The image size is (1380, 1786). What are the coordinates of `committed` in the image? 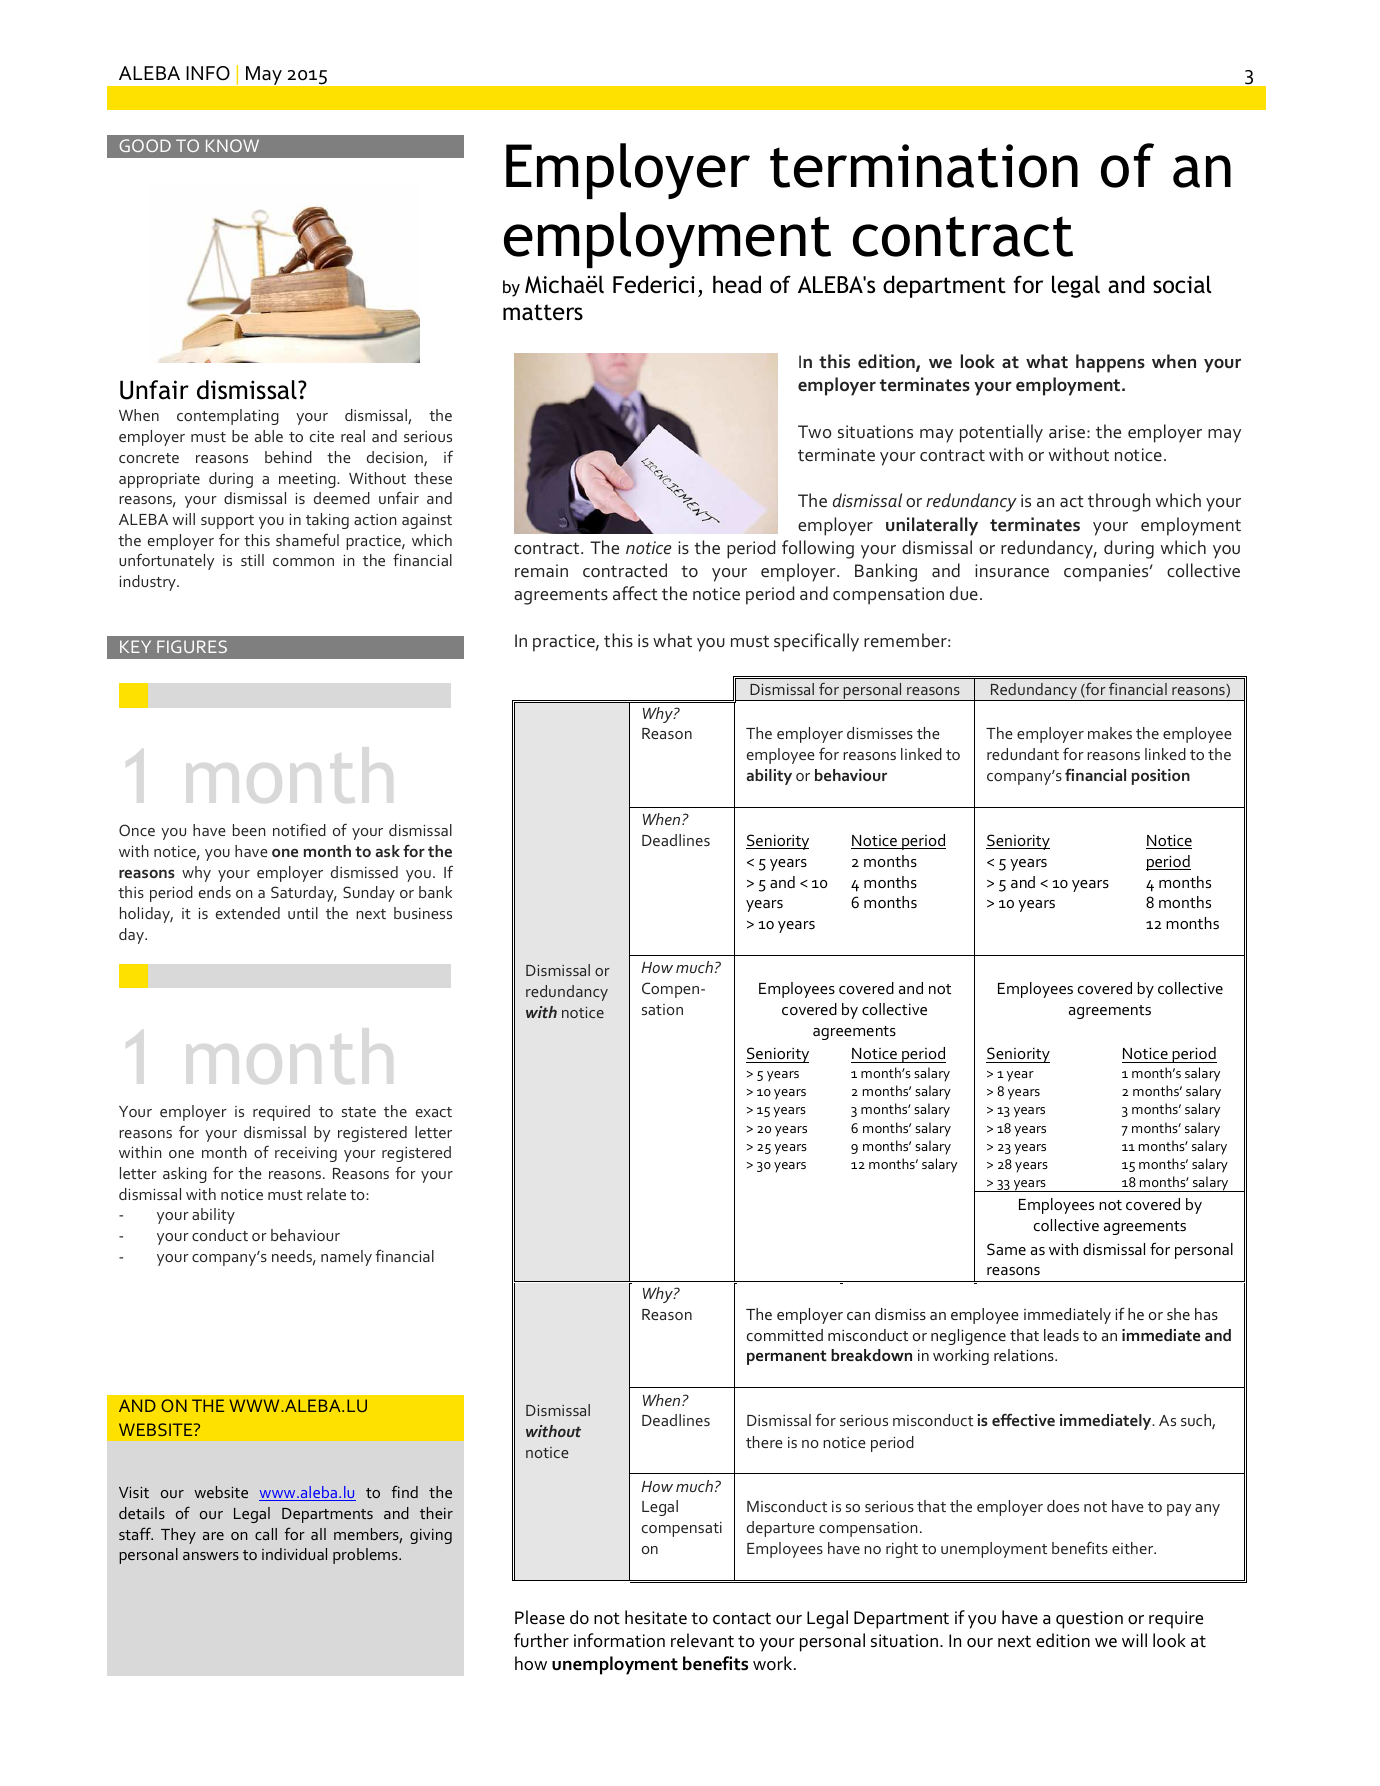 It's located at (785, 1335).
